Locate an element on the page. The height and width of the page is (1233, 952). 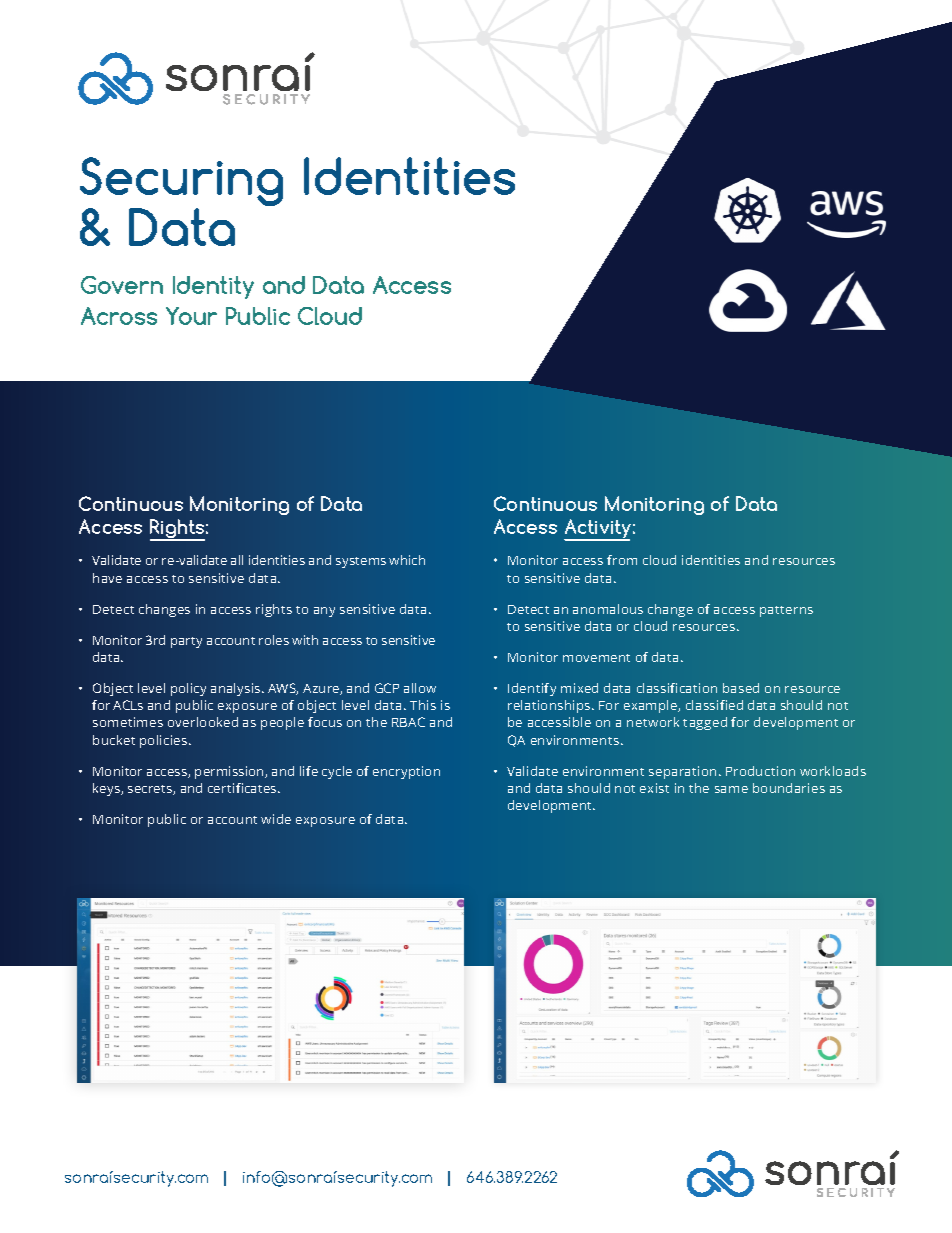
from is located at coordinates (622, 560).
